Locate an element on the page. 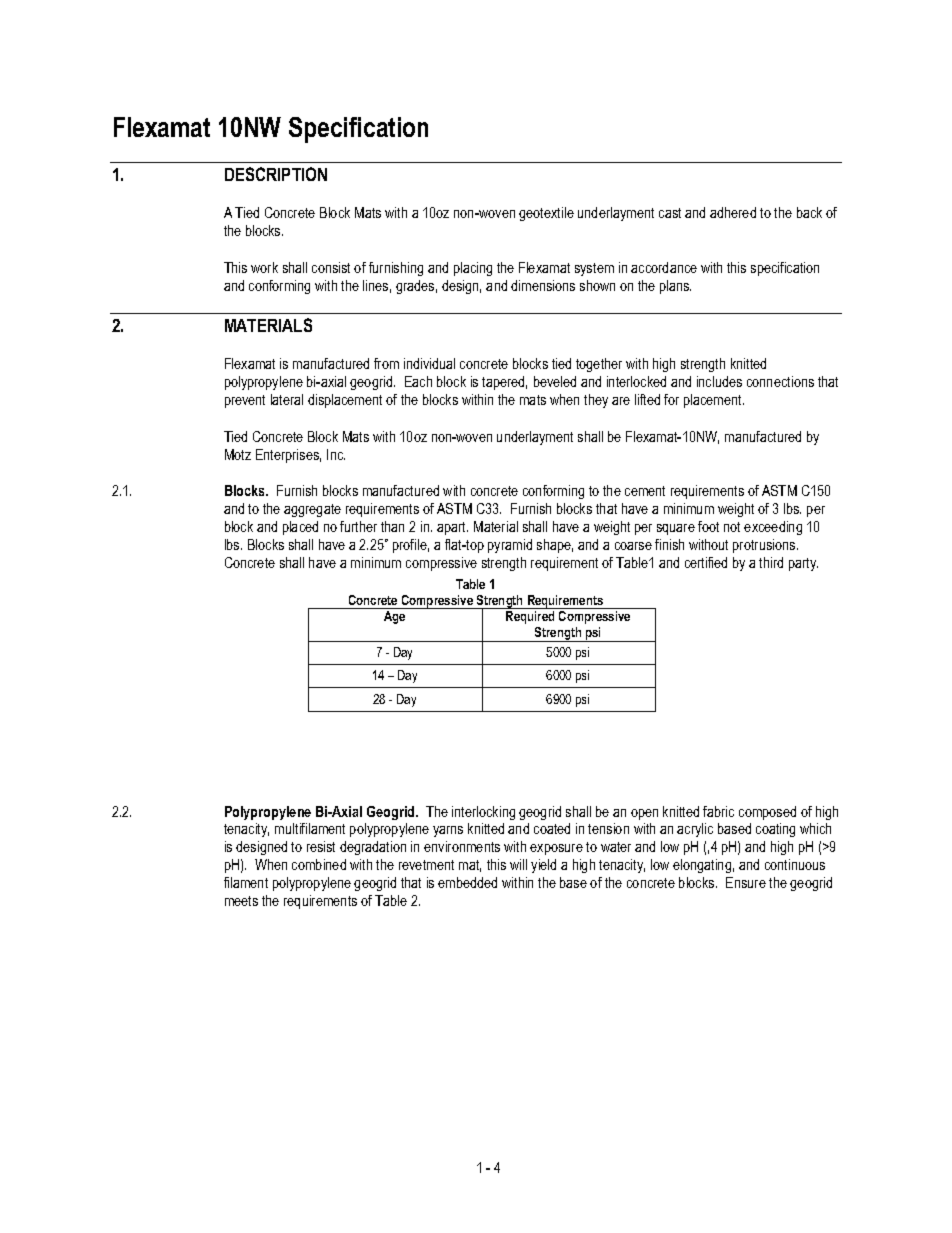 The image size is (952, 1233). combined is located at coordinates (319, 864).
